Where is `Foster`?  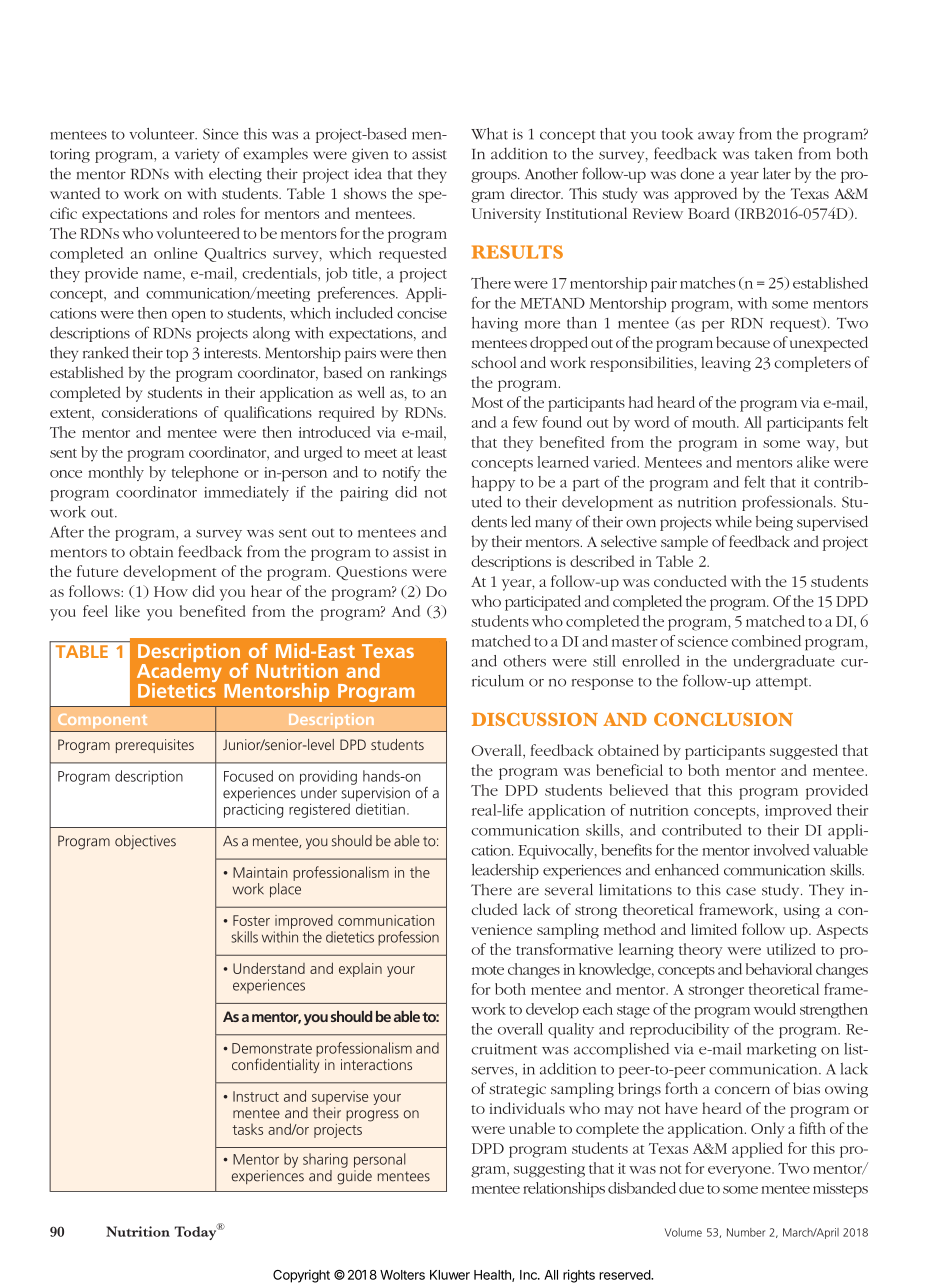 Foster is located at coordinates (251, 920).
